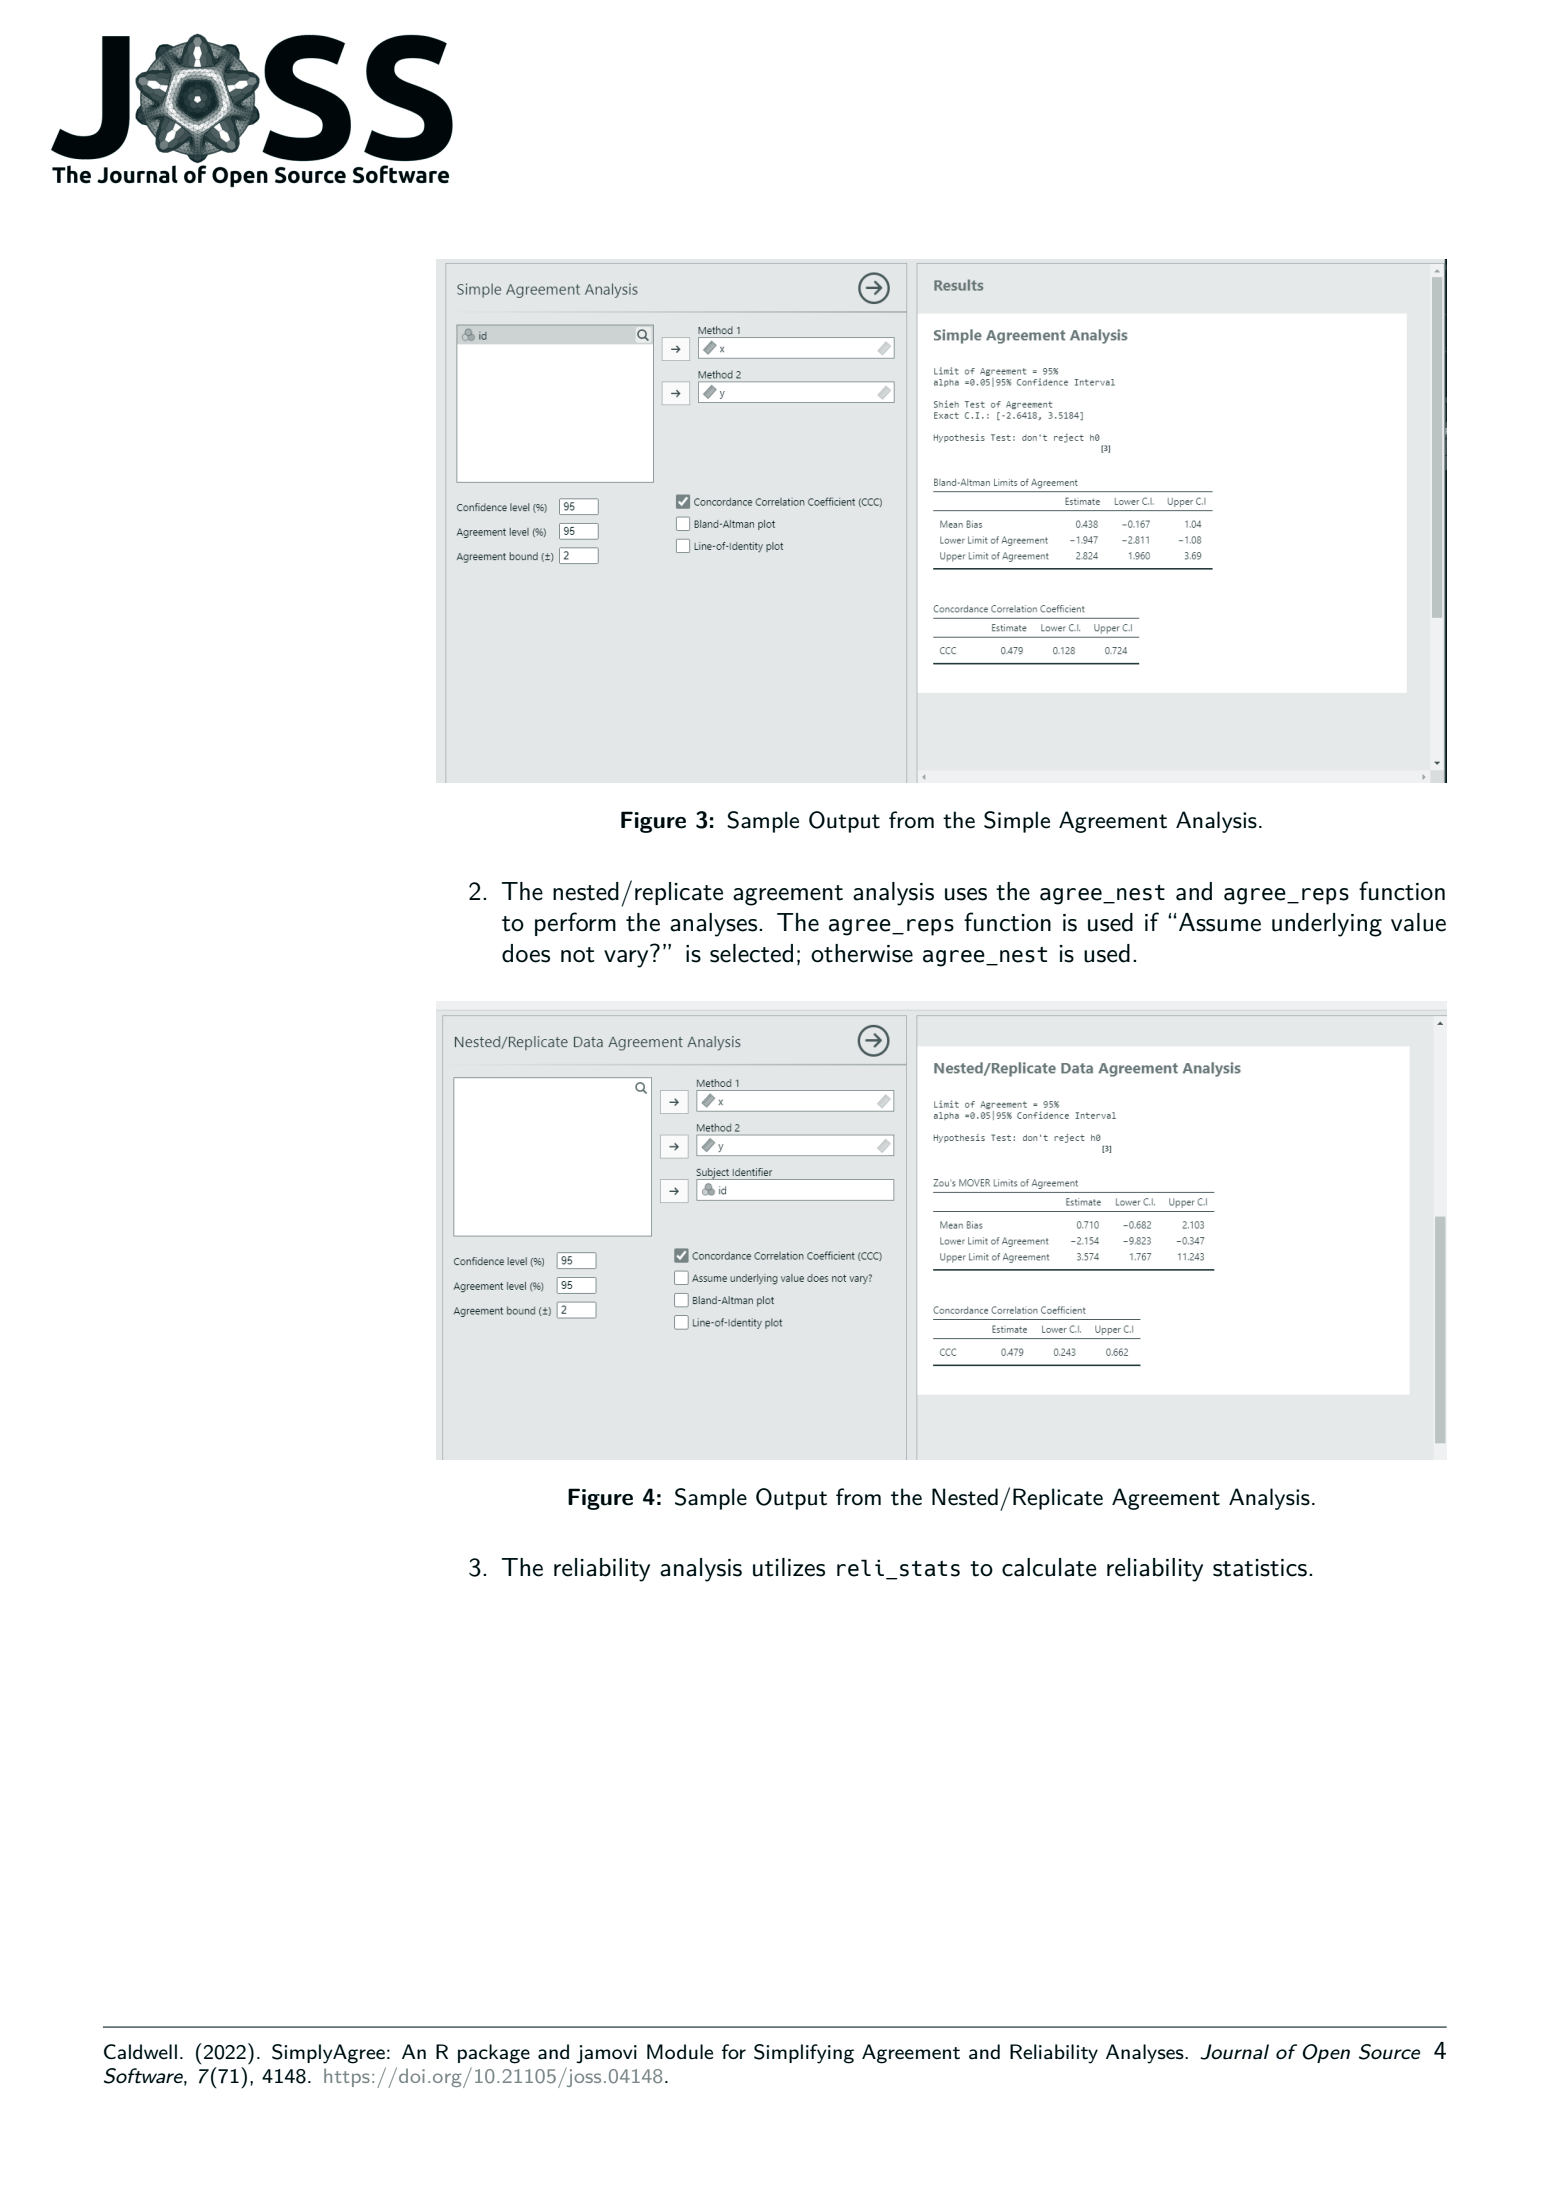 The image size is (1558, 2203). I want to click on Caldwell, so click(140, 2052).
